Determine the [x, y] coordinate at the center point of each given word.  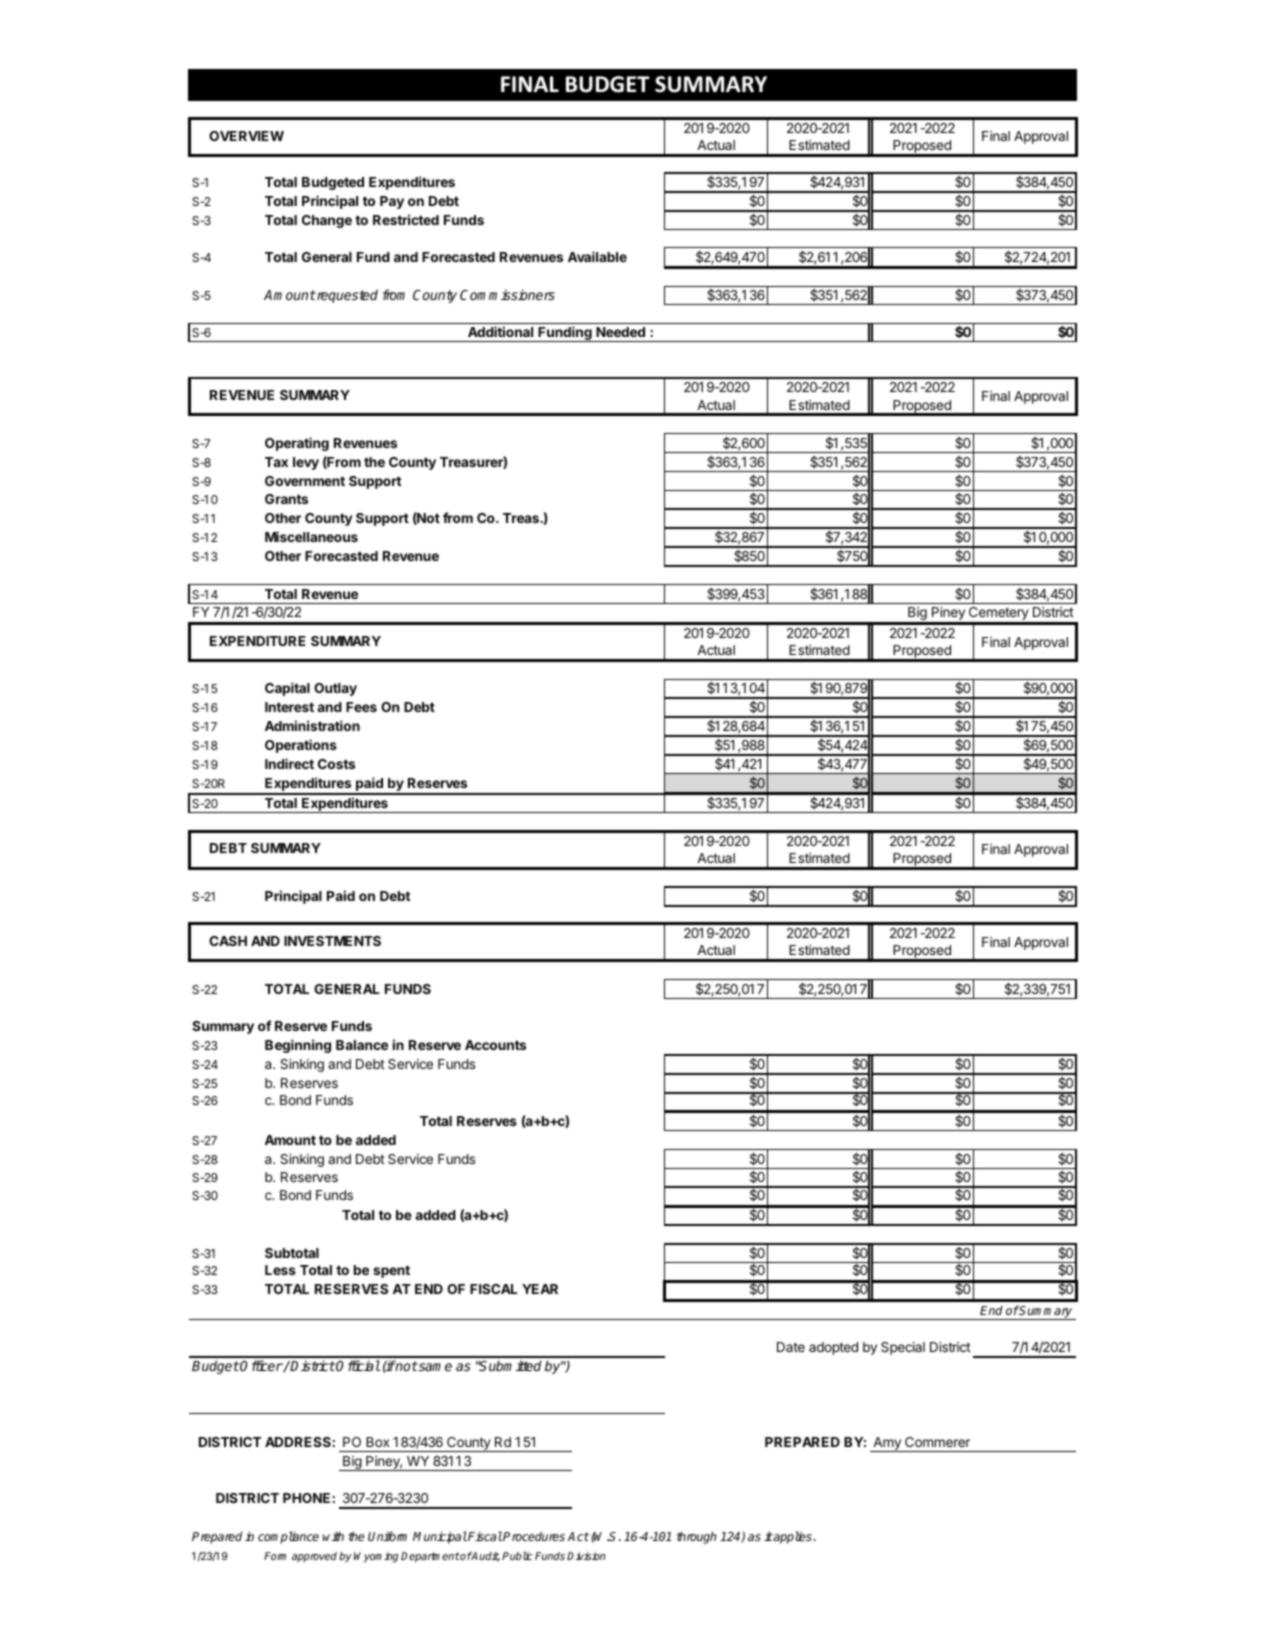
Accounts [495, 1045]
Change [327, 221]
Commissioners [507, 294]
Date [791, 1347]
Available [597, 256]
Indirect [289, 763]
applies [793, 1537]
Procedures [533, 1536]
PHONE [306, 1498]
